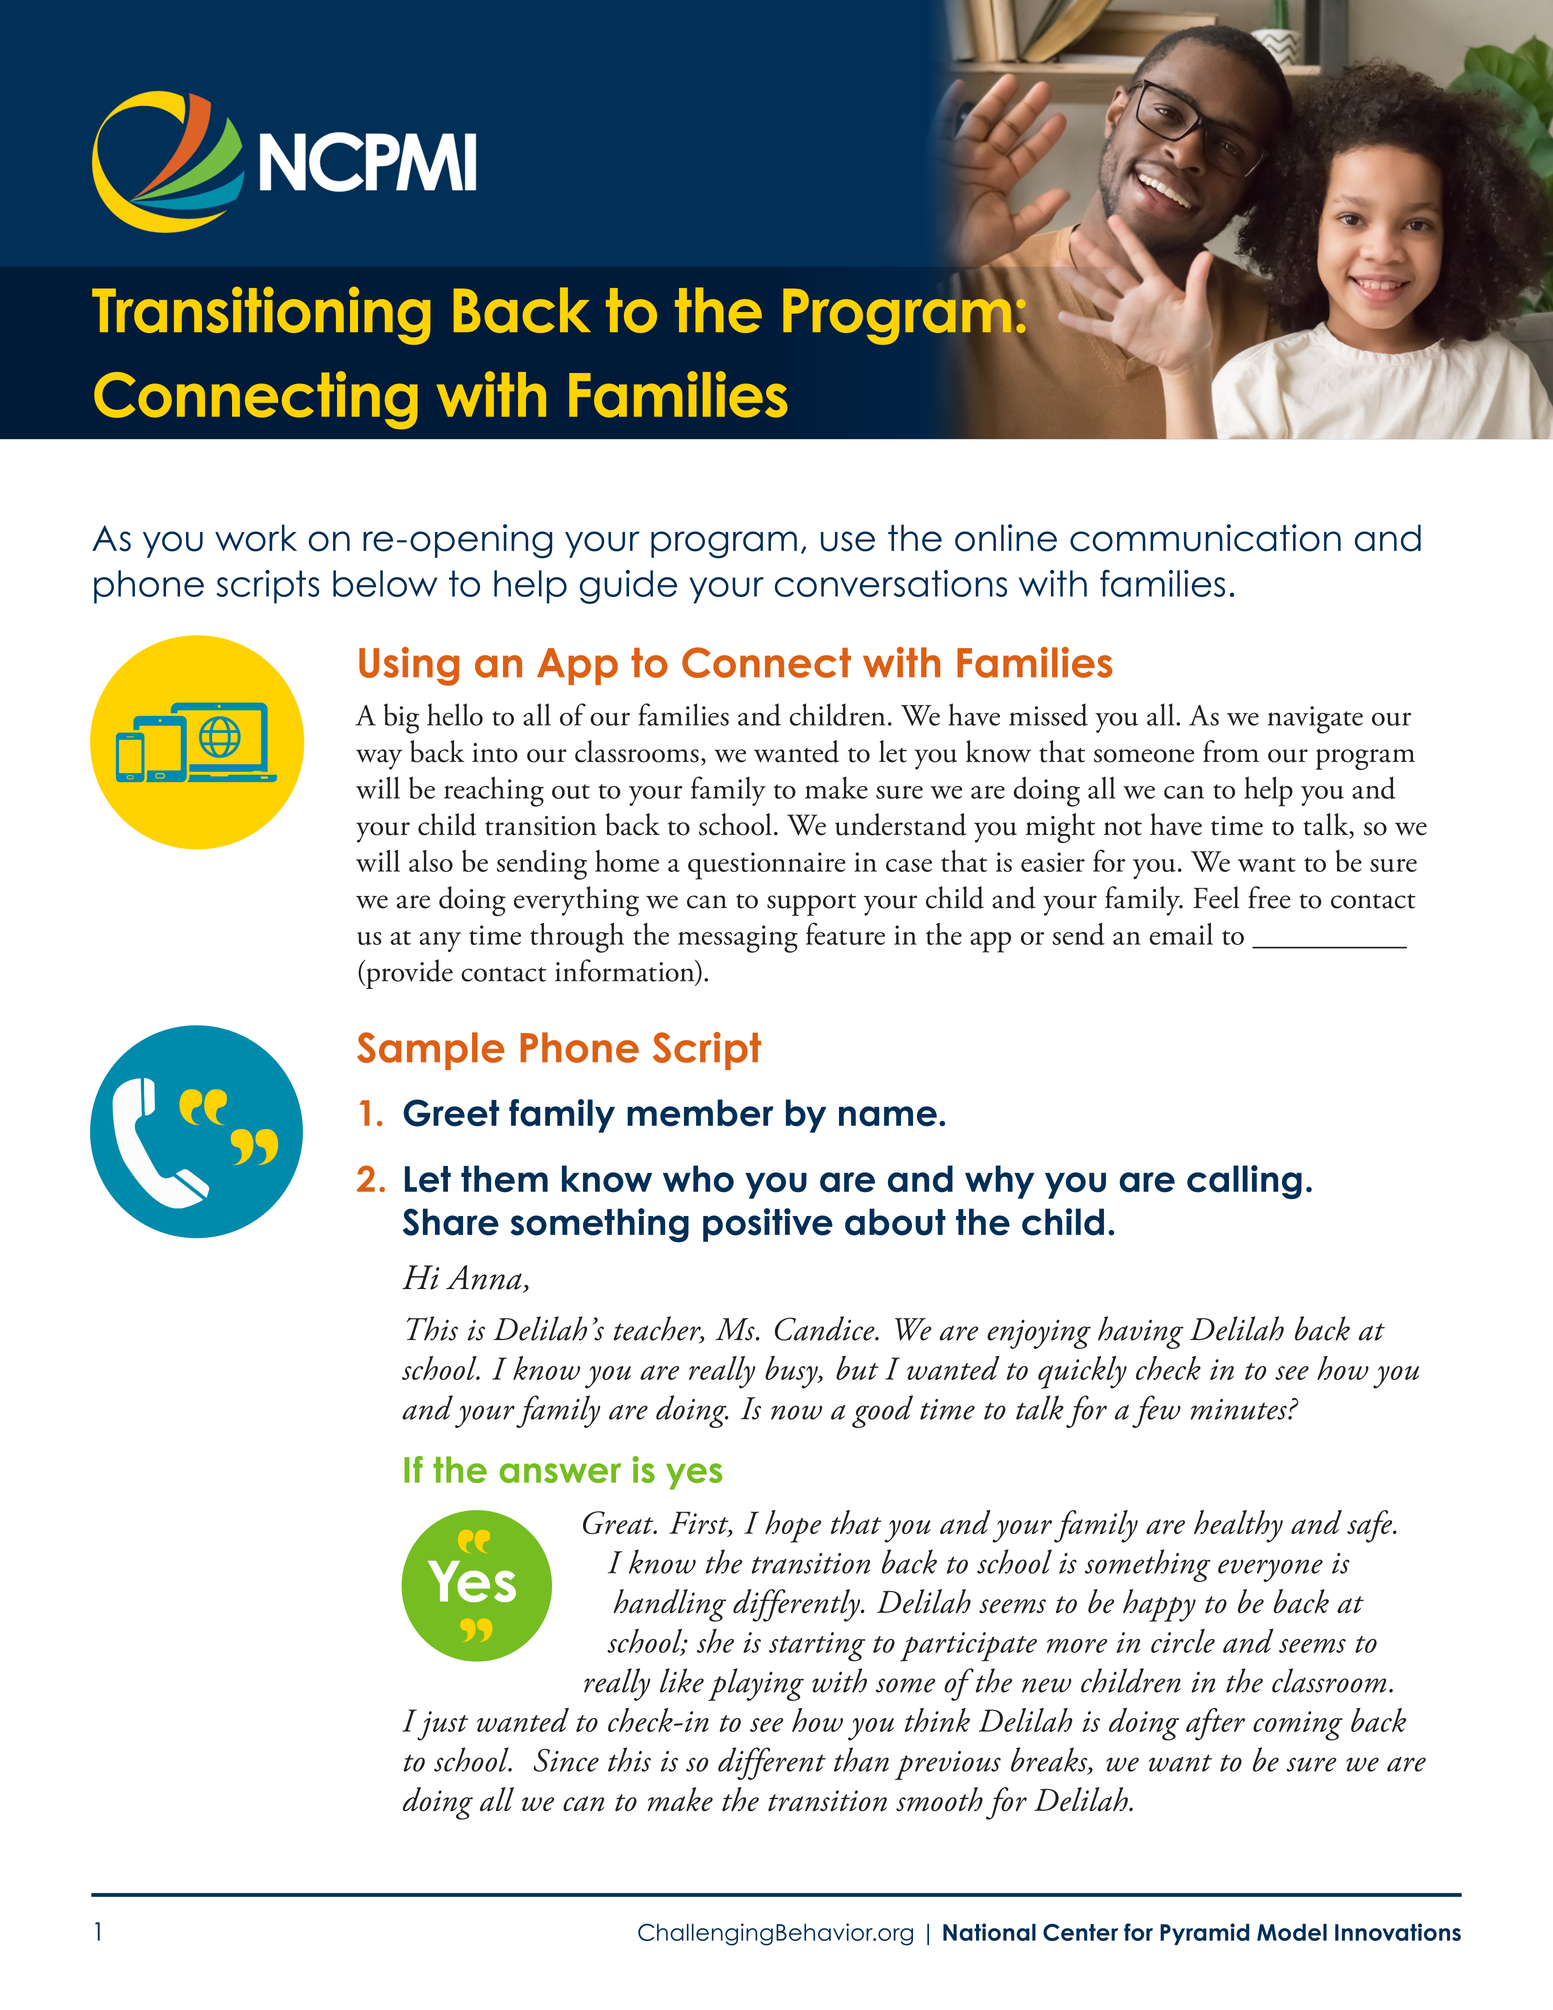 Image resolution: width=1553 pixels, height=2010 pixels. I want to click on positive, so click(768, 1225).
